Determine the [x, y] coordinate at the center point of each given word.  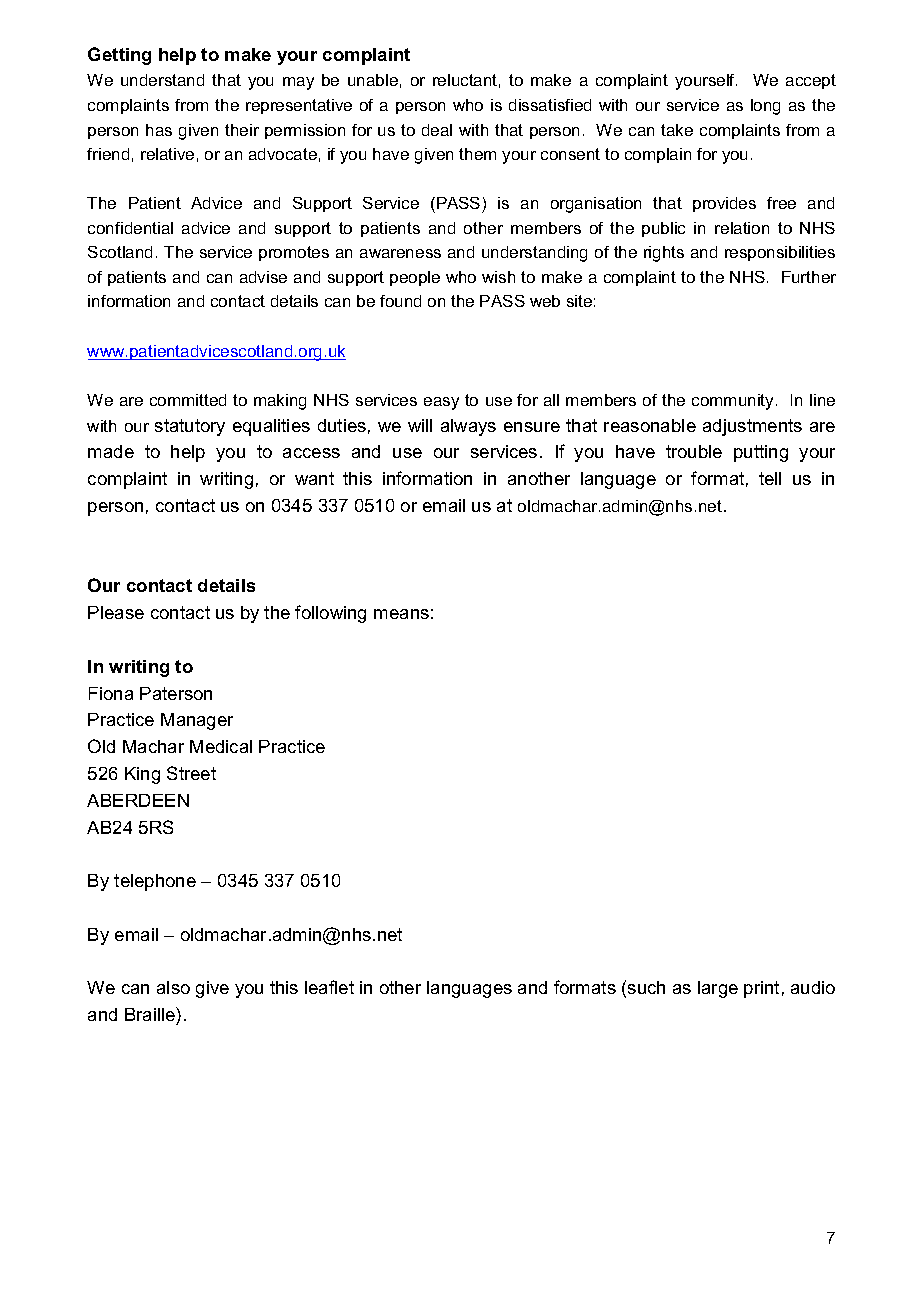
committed [188, 400]
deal [437, 130]
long [765, 107]
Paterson [176, 693]
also [173, 987]
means [401, 614]
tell [770, 478]
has [159, 130]
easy [441, 403]
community [734, 402]
